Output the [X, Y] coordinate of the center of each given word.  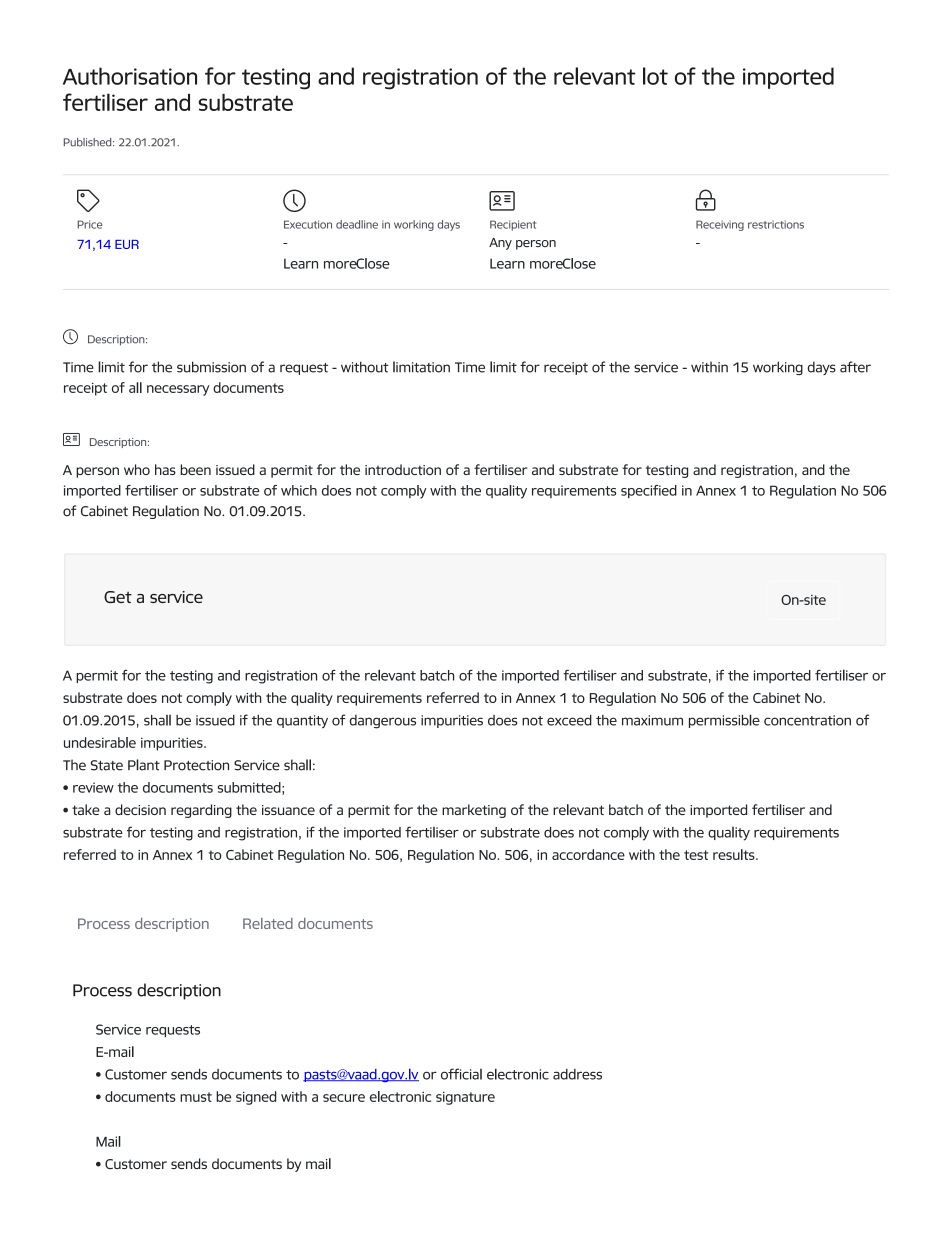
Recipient [513, 225]
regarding [201, 811]
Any [500, 244]
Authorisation [130, 76]
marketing [474, 811]
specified [649, 491]
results [735, 854]
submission [211, 367]
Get [118, 597]
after [855, 367]
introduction [403, 469]
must [196, 1097]
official [461, 1074]
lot [655, 76]
